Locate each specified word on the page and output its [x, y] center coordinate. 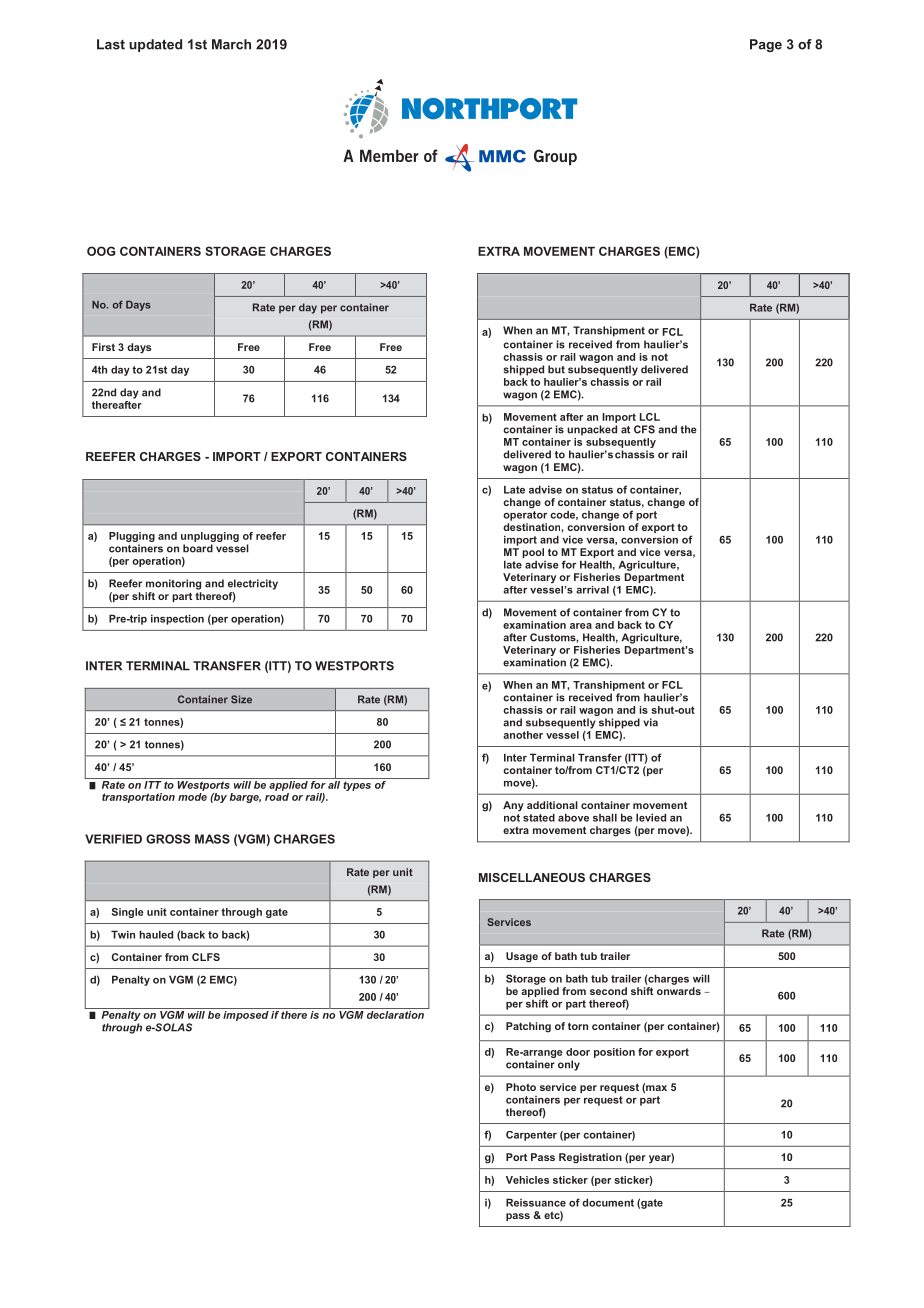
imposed [246, 1016]
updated [155, 45]
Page [766, 45]
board [198, 548]
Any [513, 806]
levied [651, 817]
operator [525, 514]
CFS [644, 429]
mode [192, 797]
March [231, 44]
